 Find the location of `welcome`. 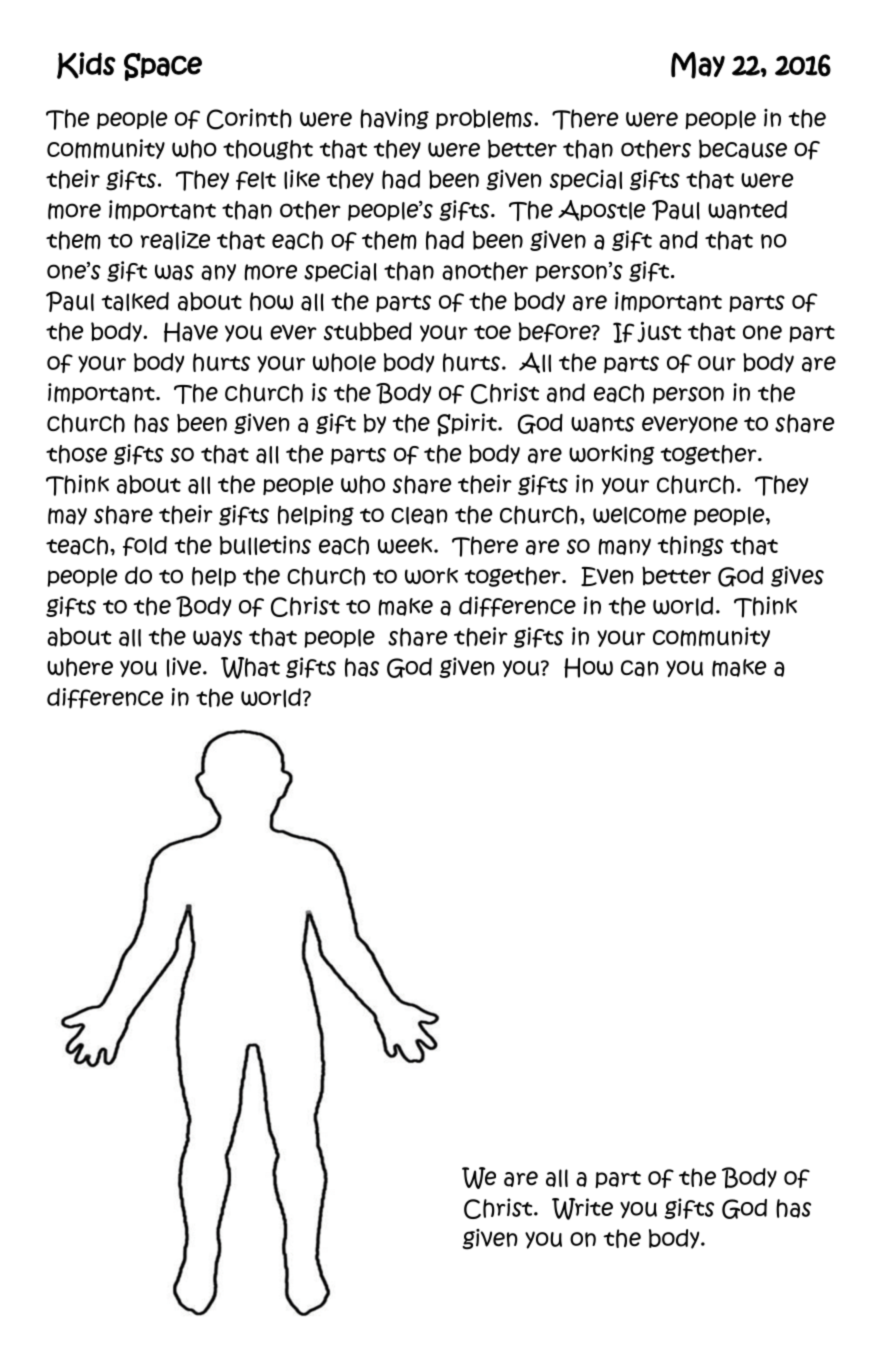

welcome is located at coordinates (640, 516).
